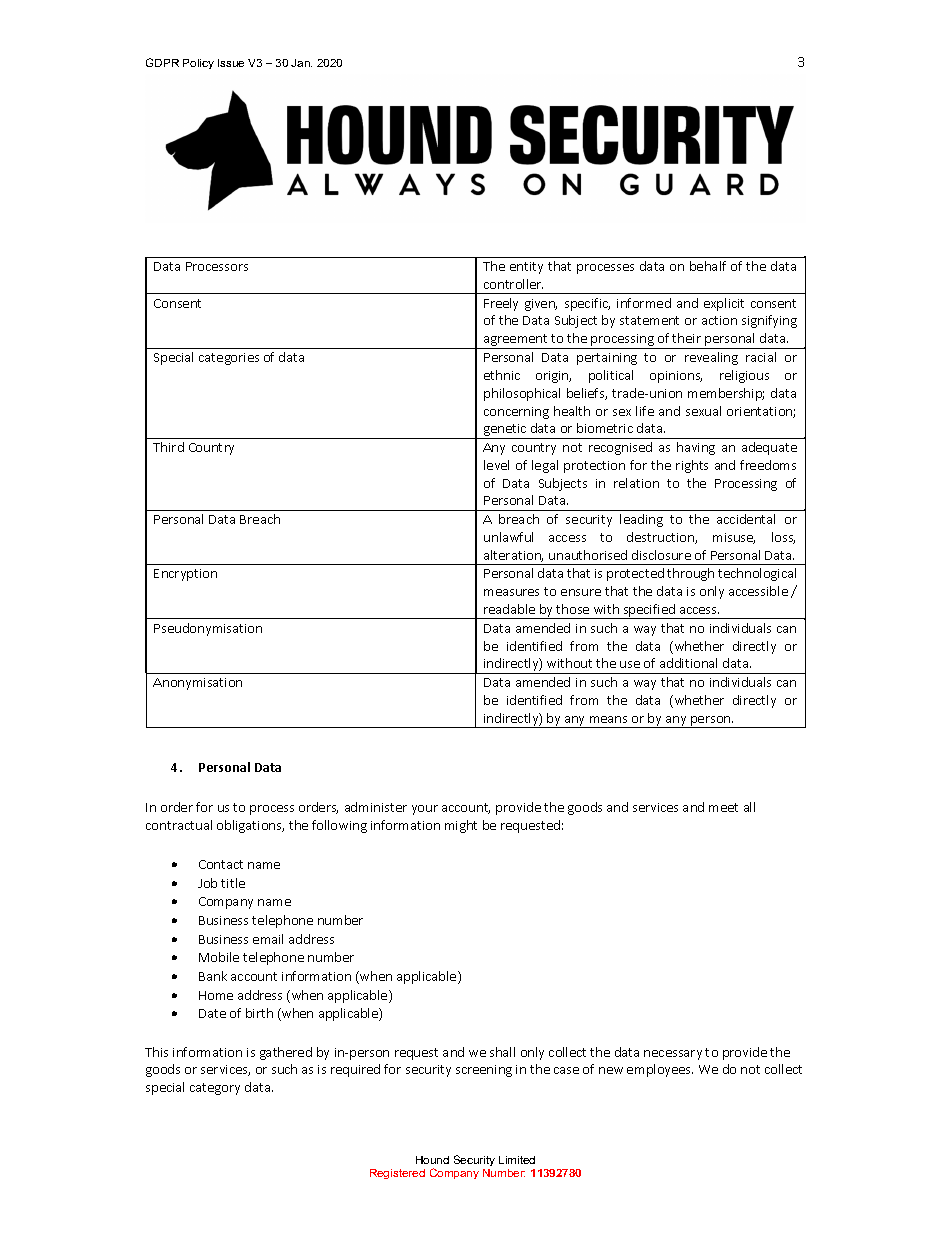 The width and height of the screenshot is (952, 1233). I want to click on categories, so click(229, 359).
